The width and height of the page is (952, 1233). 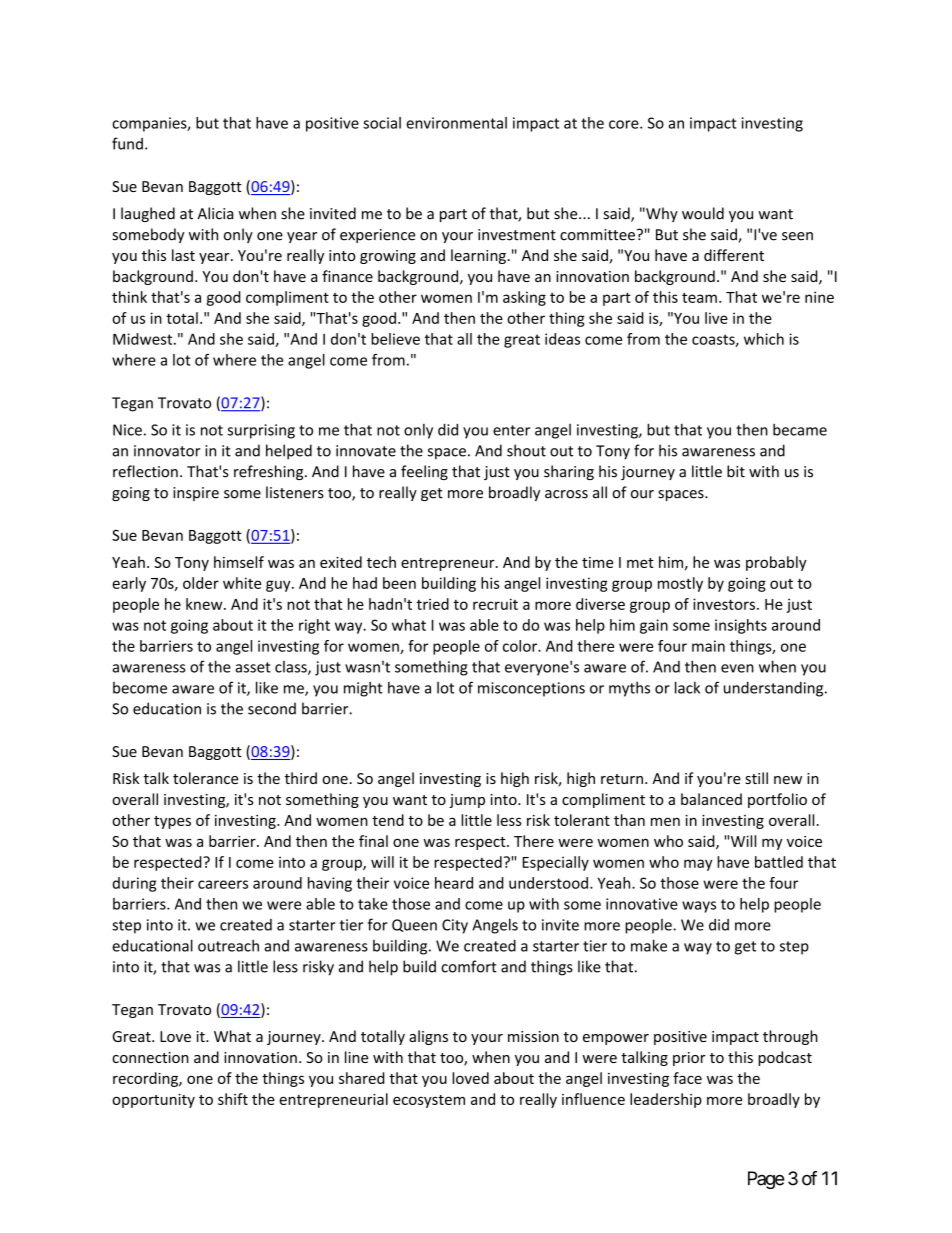 What do you see at coordinates (737, 668) in the page?
I see `even` at bounding box center [737, 668].
